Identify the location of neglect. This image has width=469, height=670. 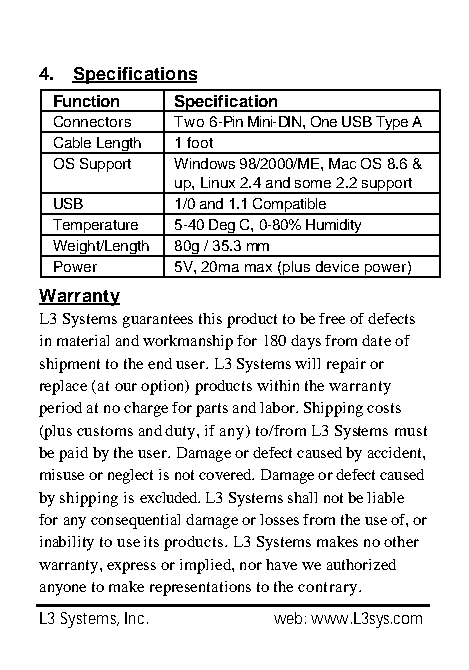
(130, 476).
